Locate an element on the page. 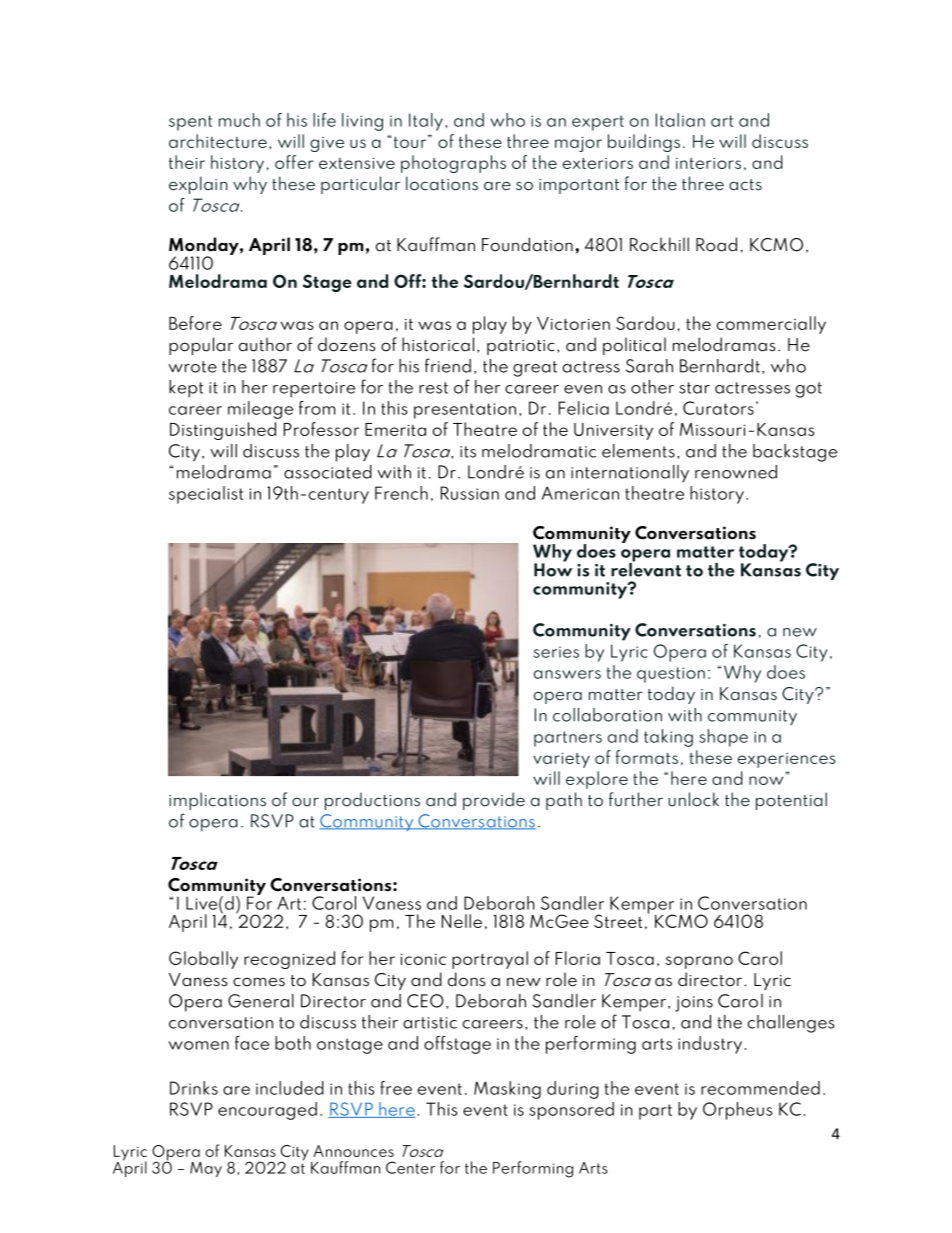 This page has height=1233, width=952. mileage is located at coordinates (260, 410).
